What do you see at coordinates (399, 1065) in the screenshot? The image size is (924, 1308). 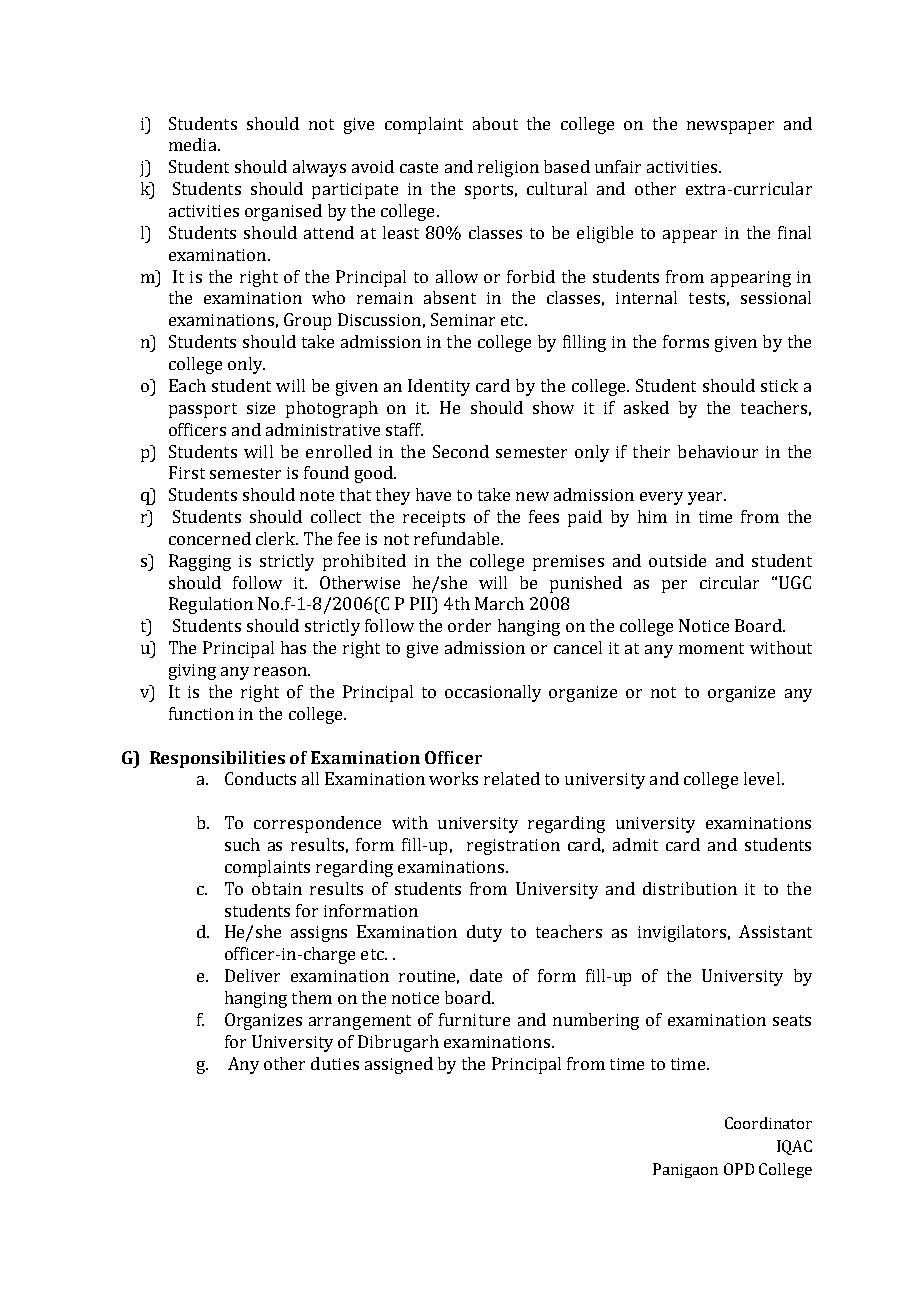 I see `assigned` at bounding box center [399, 1065].
